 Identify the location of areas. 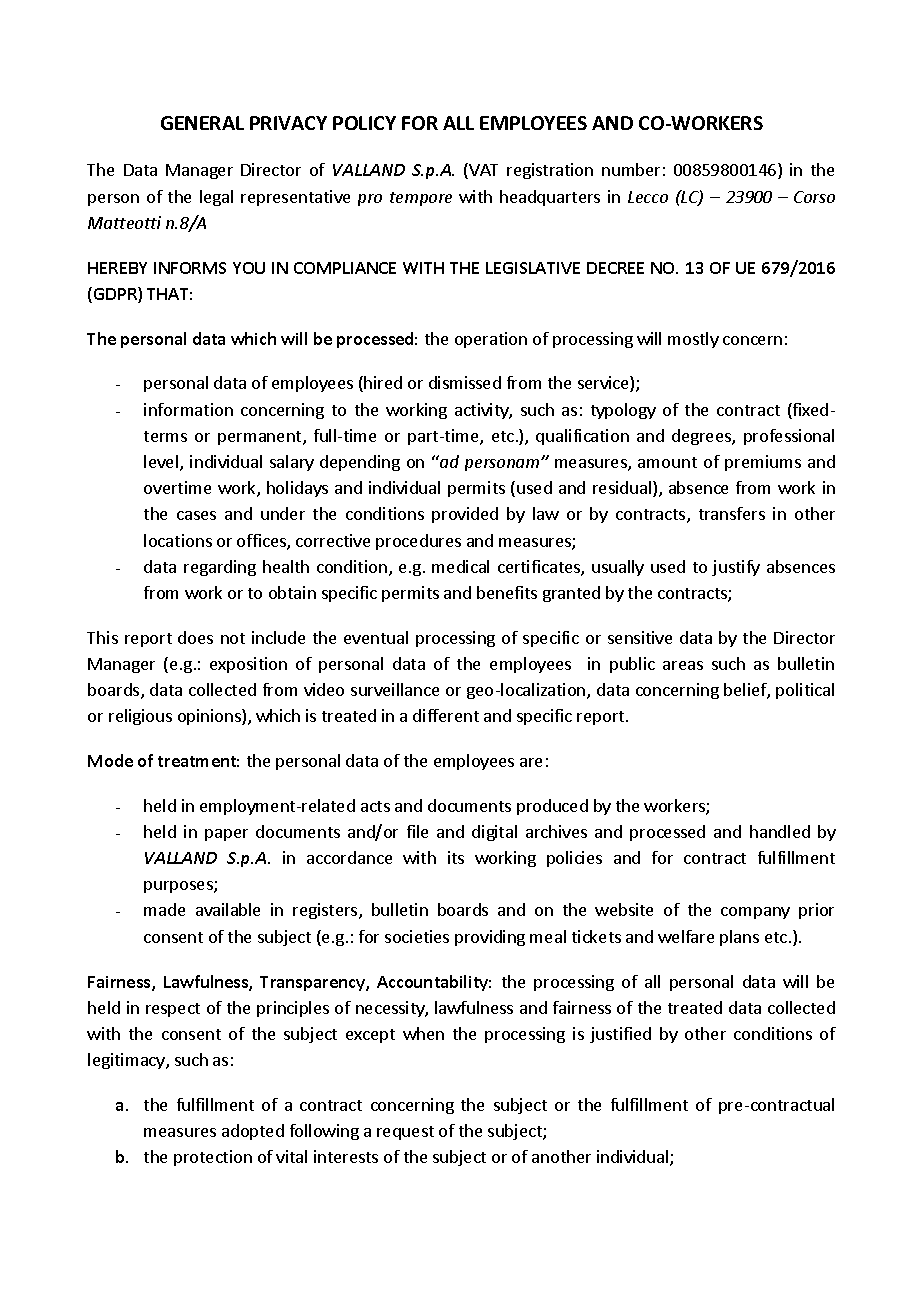
(683, 665).
